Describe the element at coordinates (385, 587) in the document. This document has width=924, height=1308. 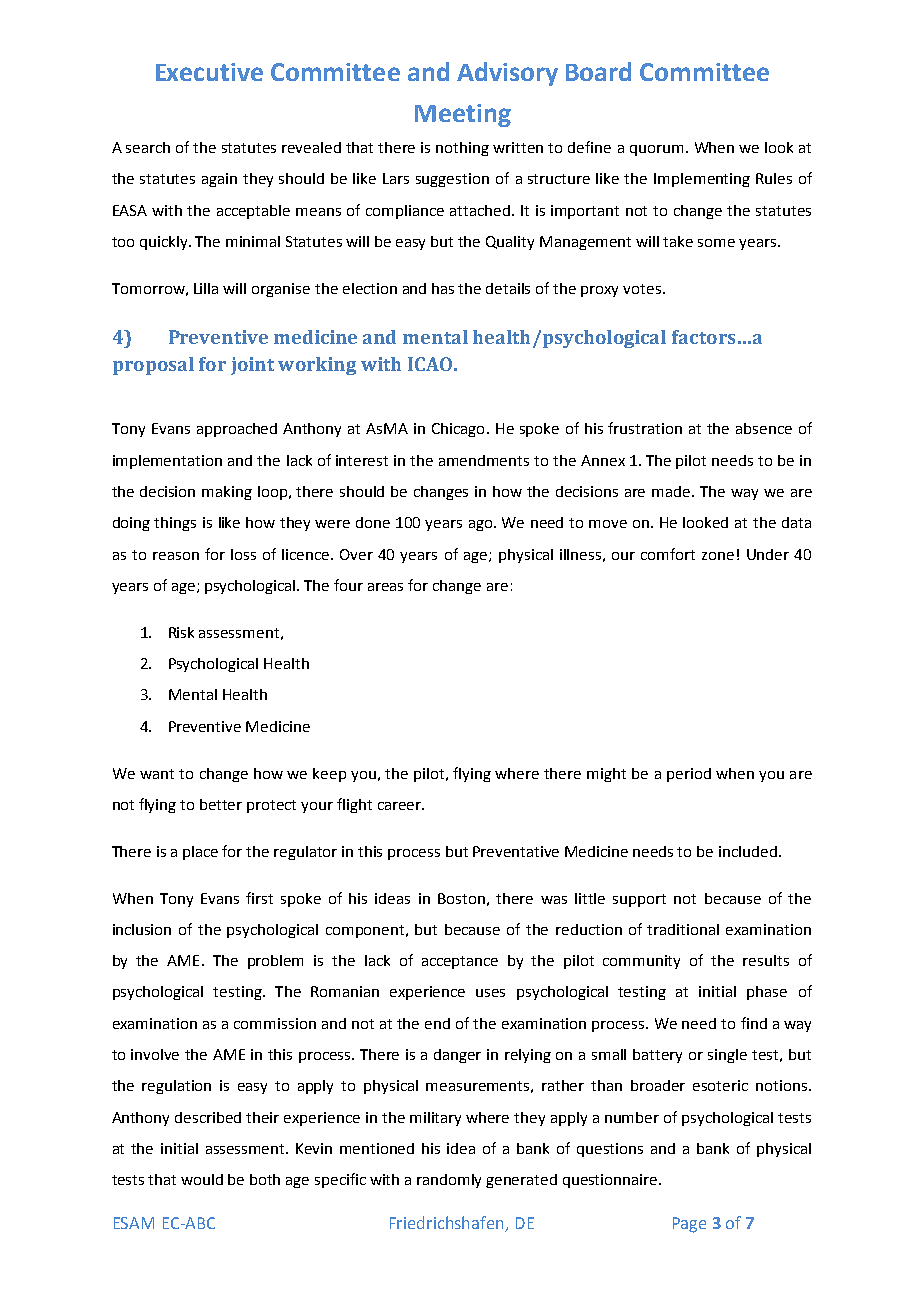
I see `areas` at that location.
